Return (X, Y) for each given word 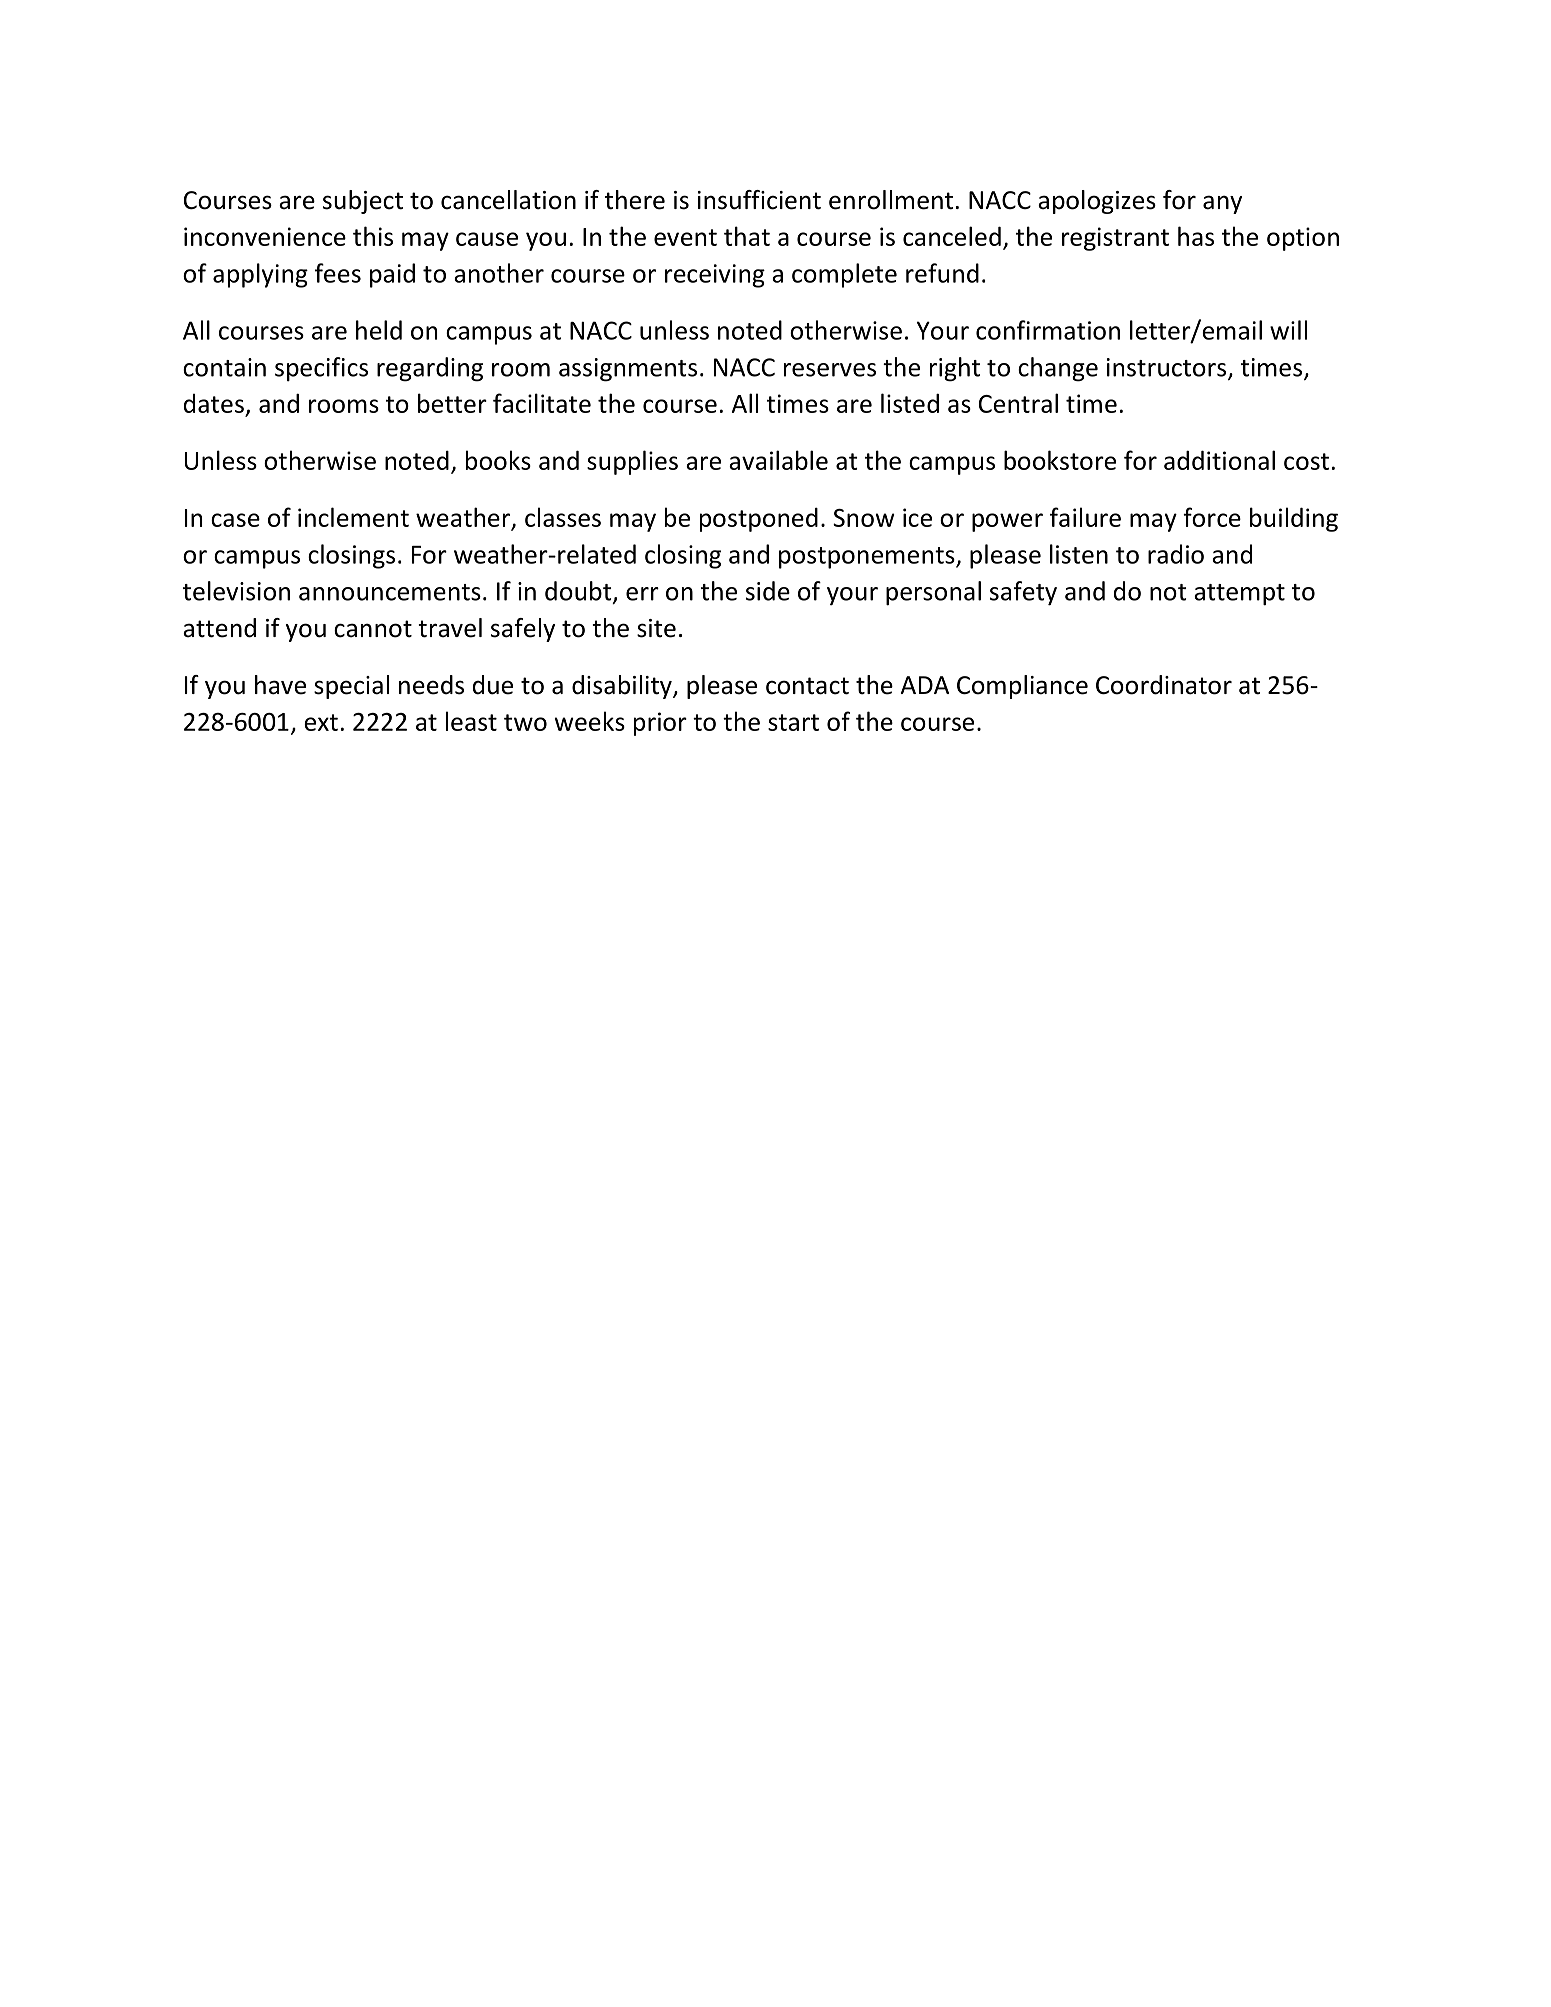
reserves (830, 370)
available (778, 460)
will (1288, 330)
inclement (353, 517)
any (1222, 204)
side (768, 591)
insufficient (759, 200)
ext (321, 722)
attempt (1239, 595)
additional (1219, 460)
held (379, 330)
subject (363, 202)
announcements (390, 592)
